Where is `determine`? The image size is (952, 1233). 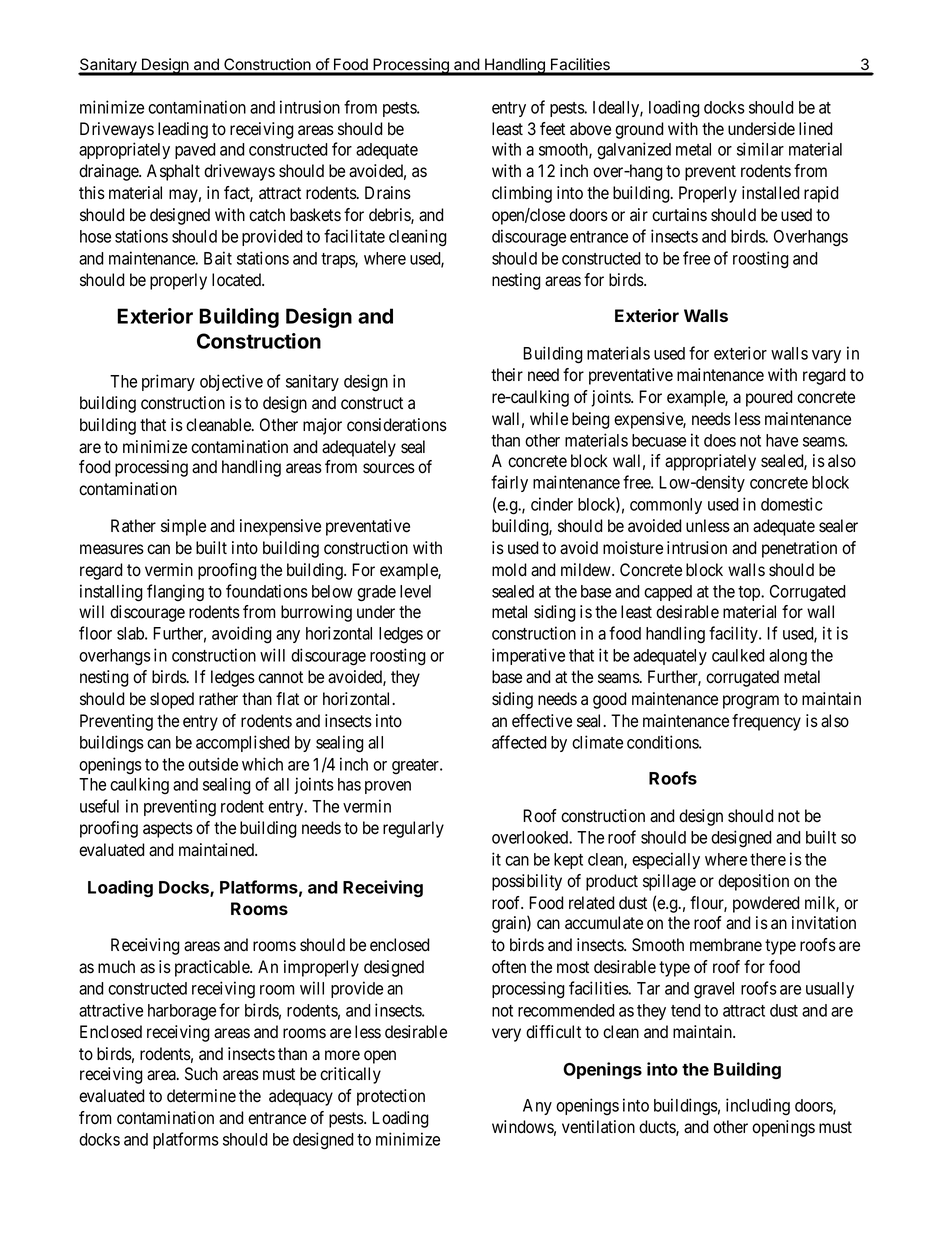 determine is located at coordinates (201, 1096).
